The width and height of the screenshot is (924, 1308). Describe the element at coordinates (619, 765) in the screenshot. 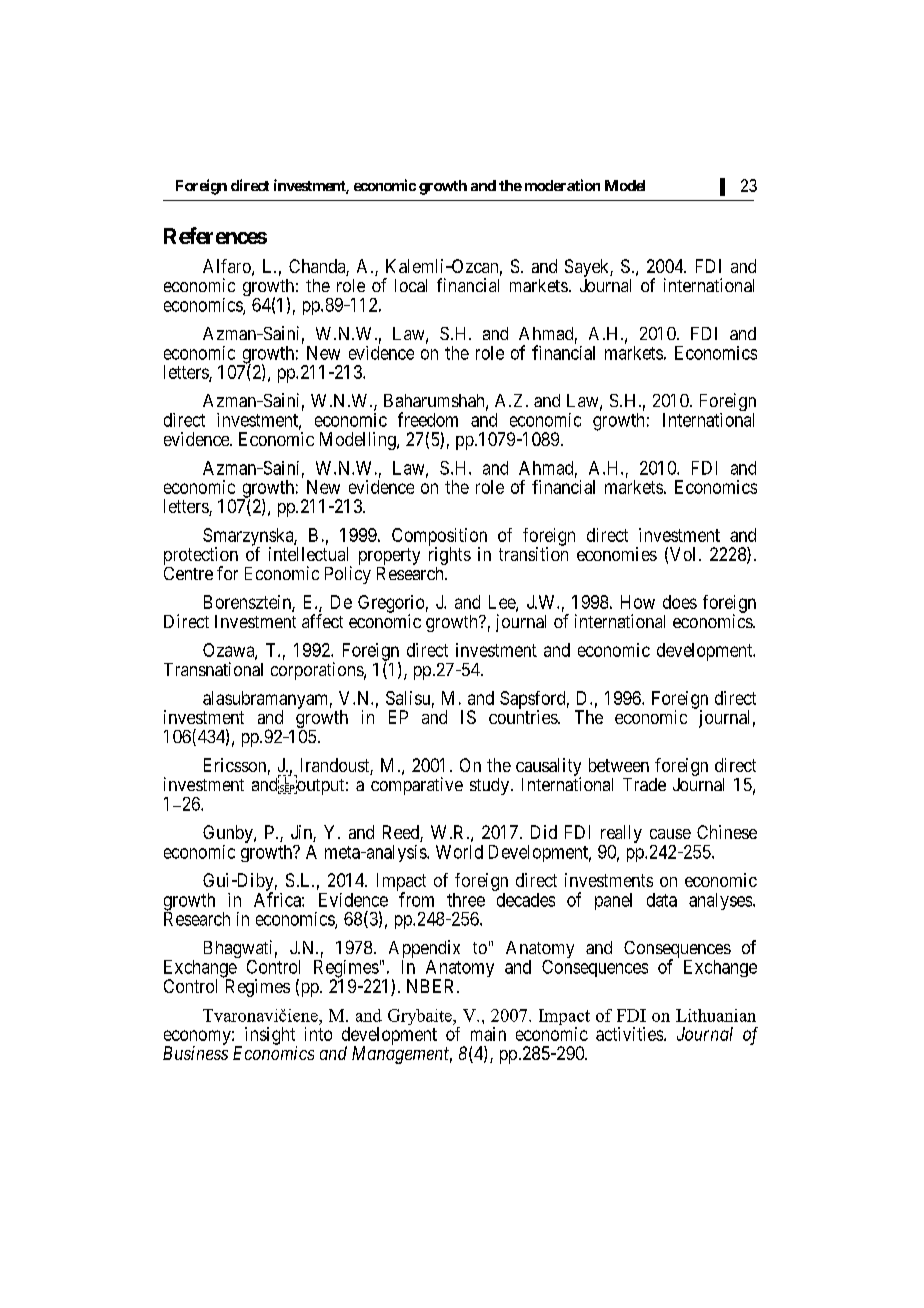

I see `between` at that location.
